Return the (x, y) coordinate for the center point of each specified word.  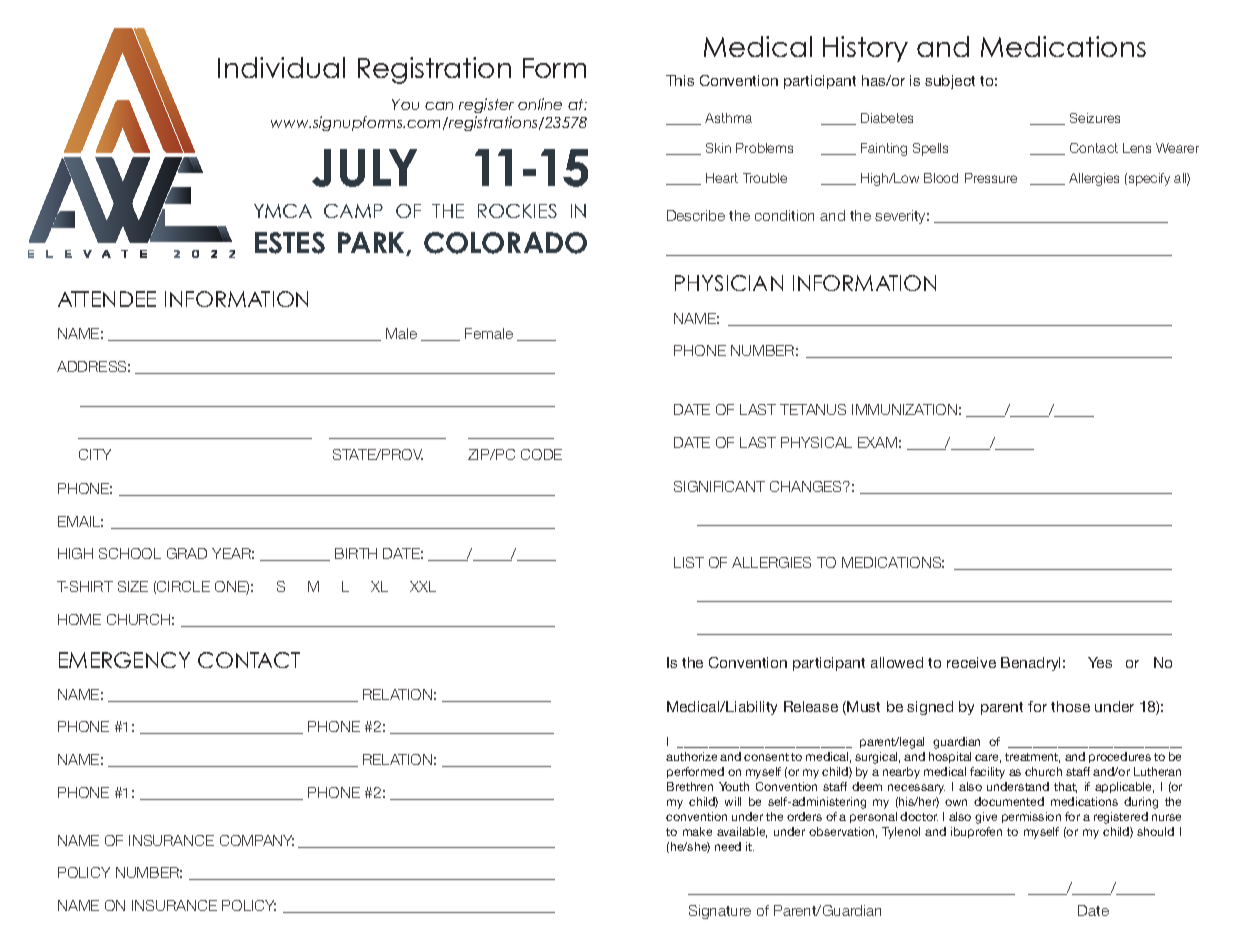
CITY (95, 454)
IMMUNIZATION (904, 409)
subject (950, 82)
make (697, 831)
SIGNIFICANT (719, 486)
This (680, 80)
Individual (281, 67)
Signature (720, 912)
